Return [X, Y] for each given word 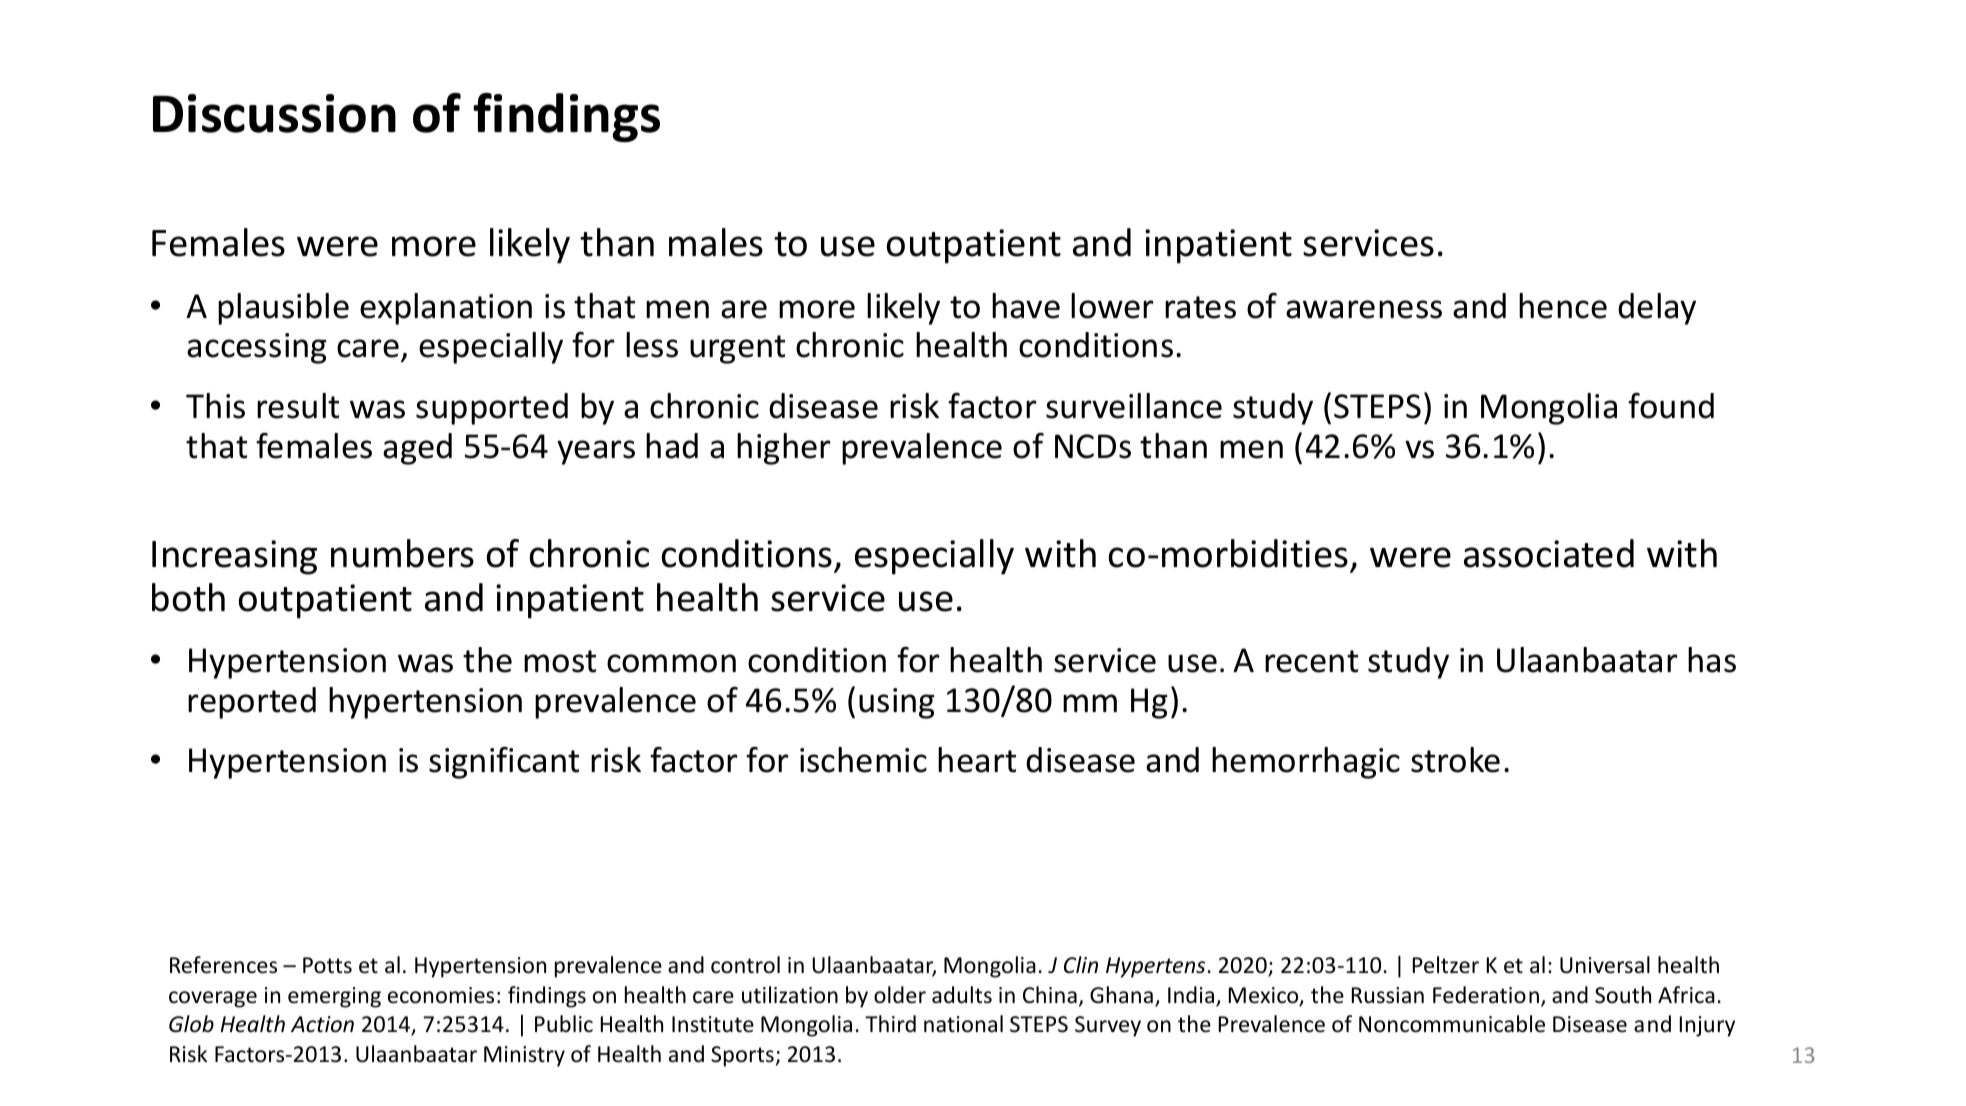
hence [1563, 306]
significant [504, 763]
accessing [257, 348]
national [963, 1024]
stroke [1455, 760]
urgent [737, 349]
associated [1549, 553]
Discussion [274, 113]
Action [322, 1024]
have [1026, 306]
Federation [1486, 995]
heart [977, 760]
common [671, 663]
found [1671, 406]
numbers [402, 553]
